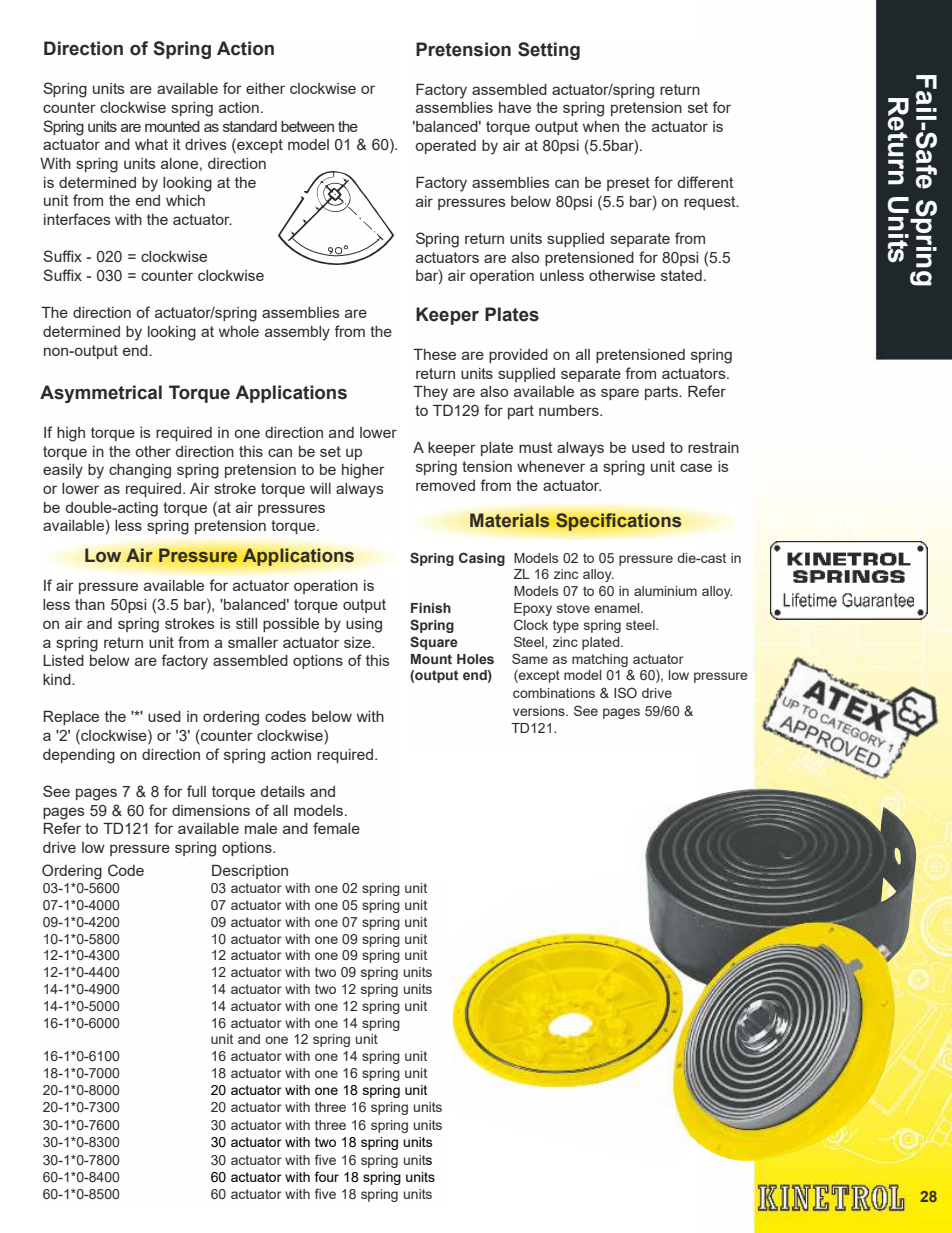 The width and height of the screenshot is (952, 1233). What do you see at coordinates (549, 51) in the screenshot?
I see `Setting` at bounding box center [549, 51].
